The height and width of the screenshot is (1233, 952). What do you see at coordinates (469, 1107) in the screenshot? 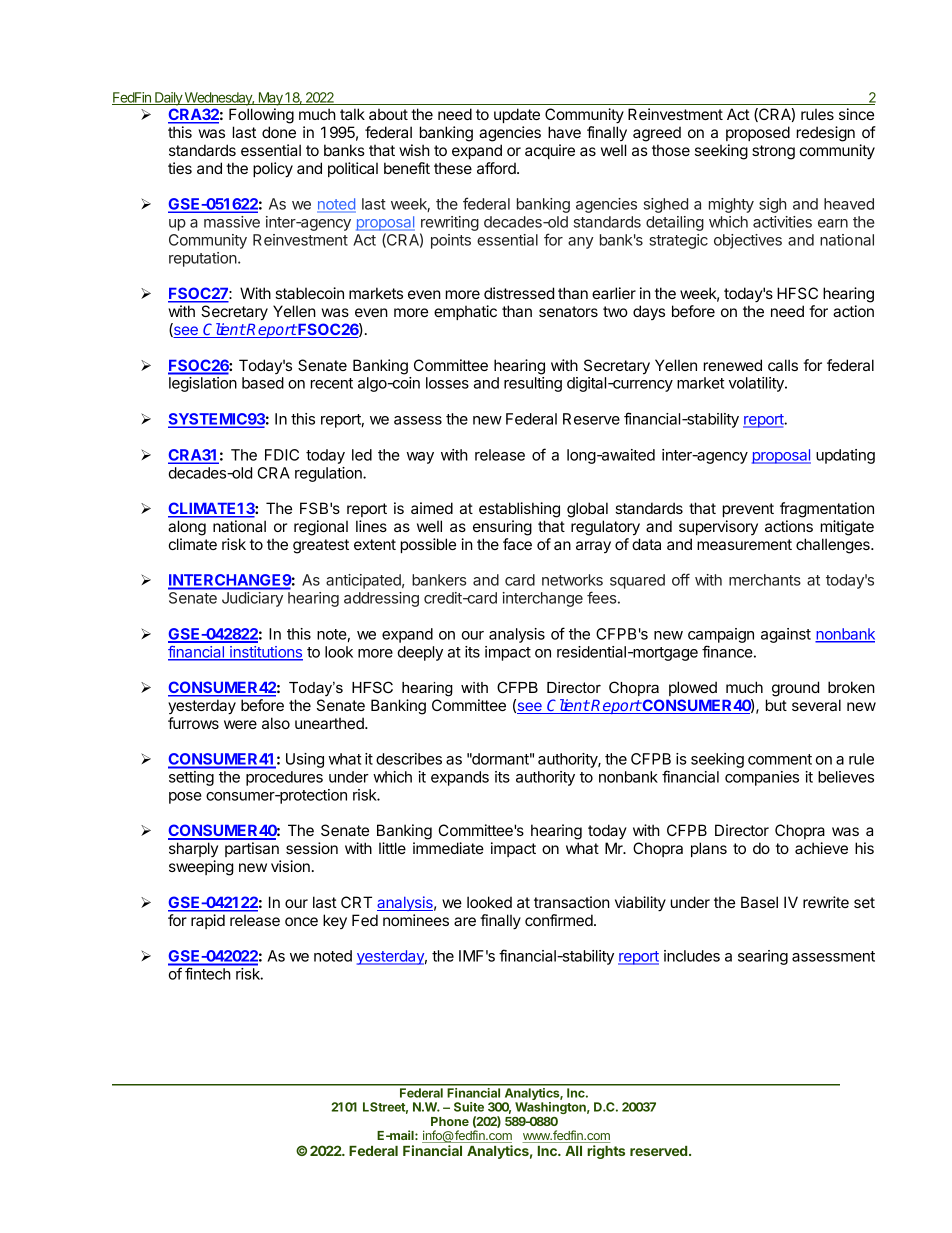
I see `Suite` at bounding box center [469, 1107].
